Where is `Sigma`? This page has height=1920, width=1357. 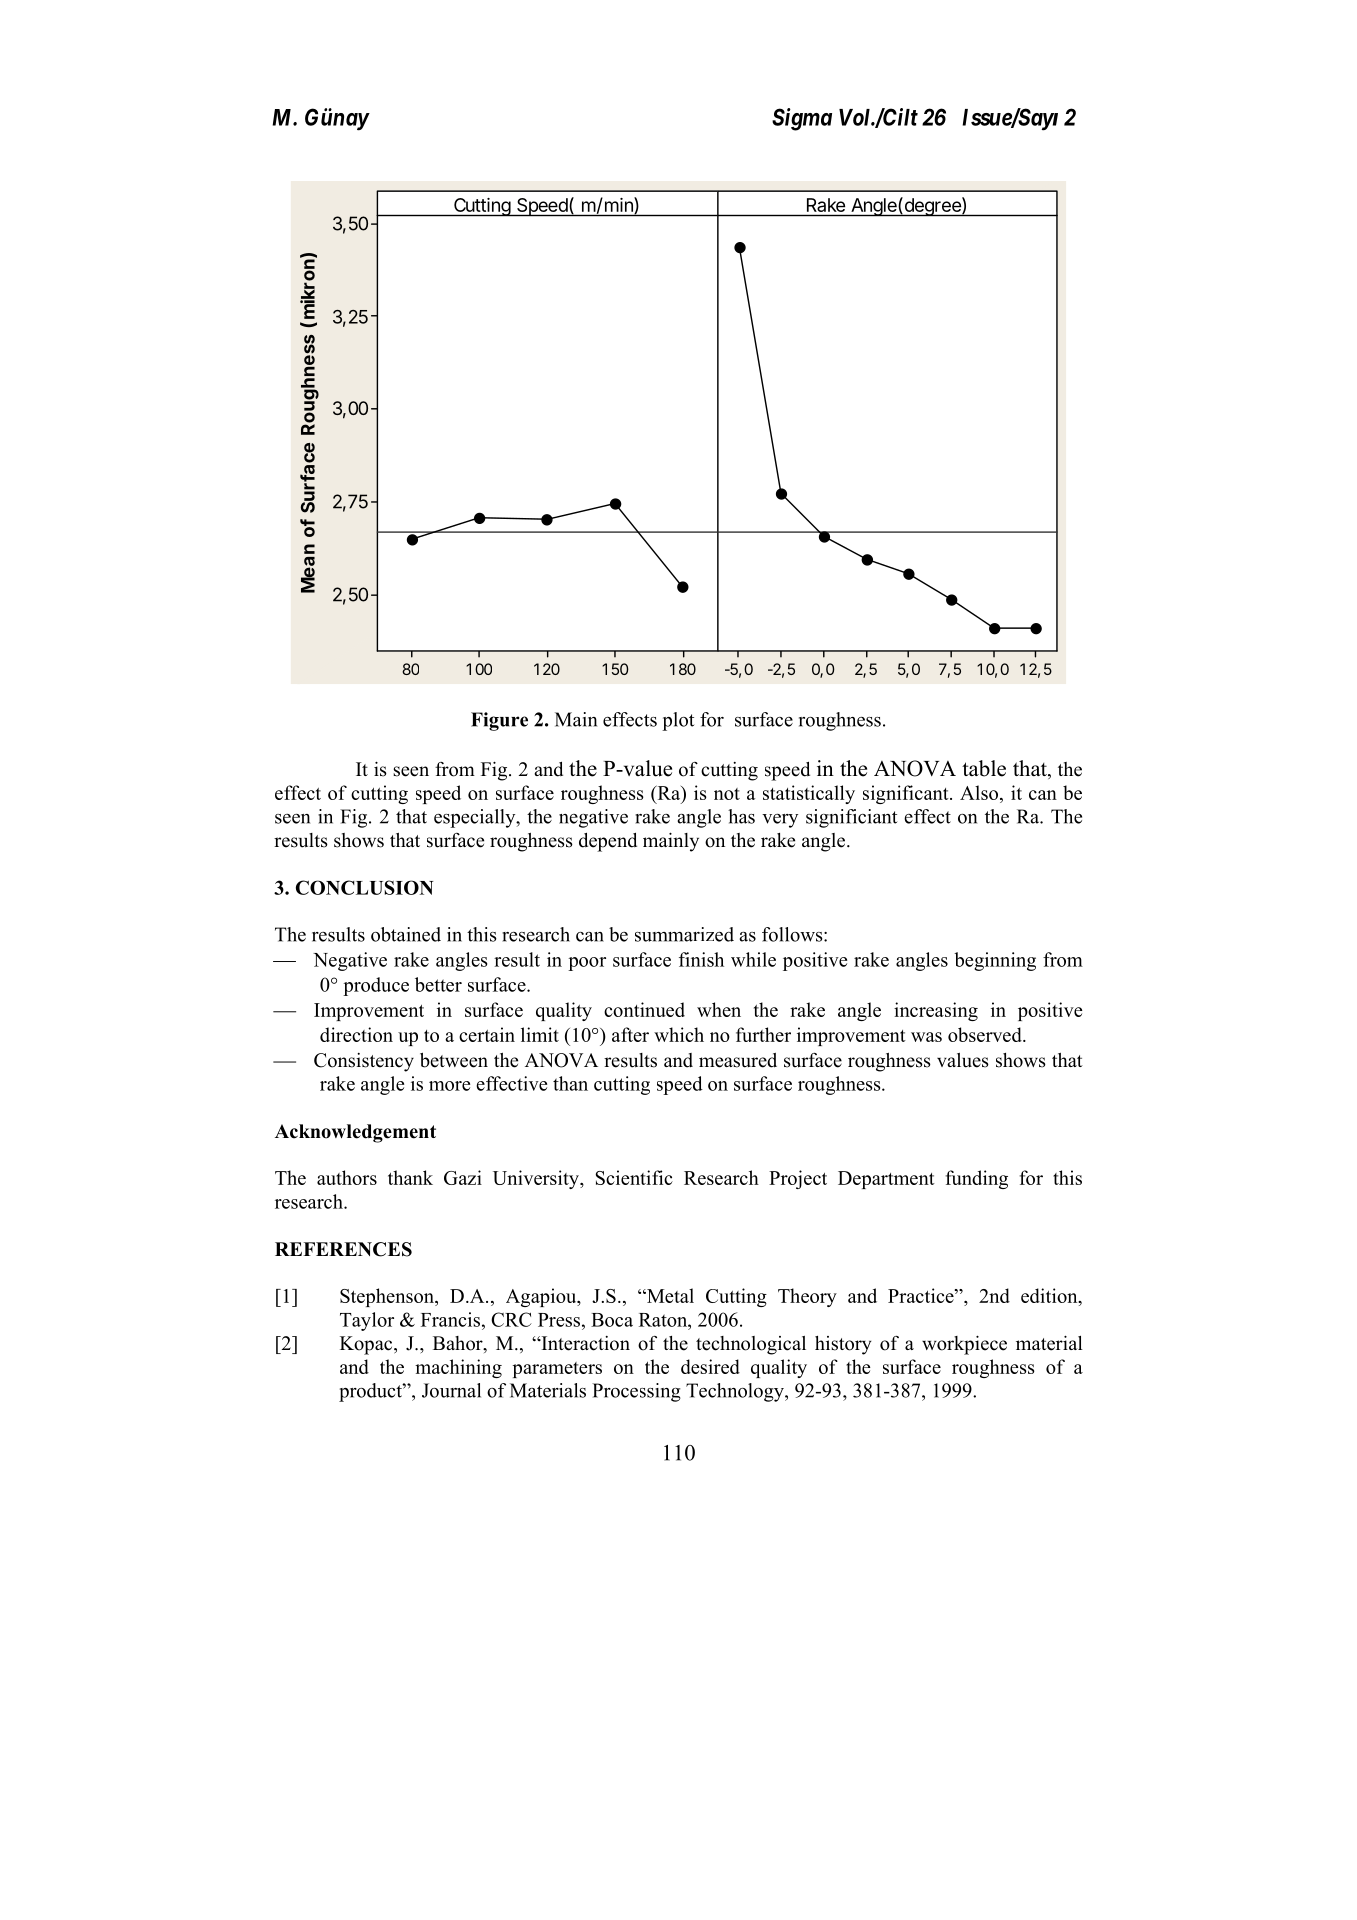
Sigma is located at coordinates (802, 119).
